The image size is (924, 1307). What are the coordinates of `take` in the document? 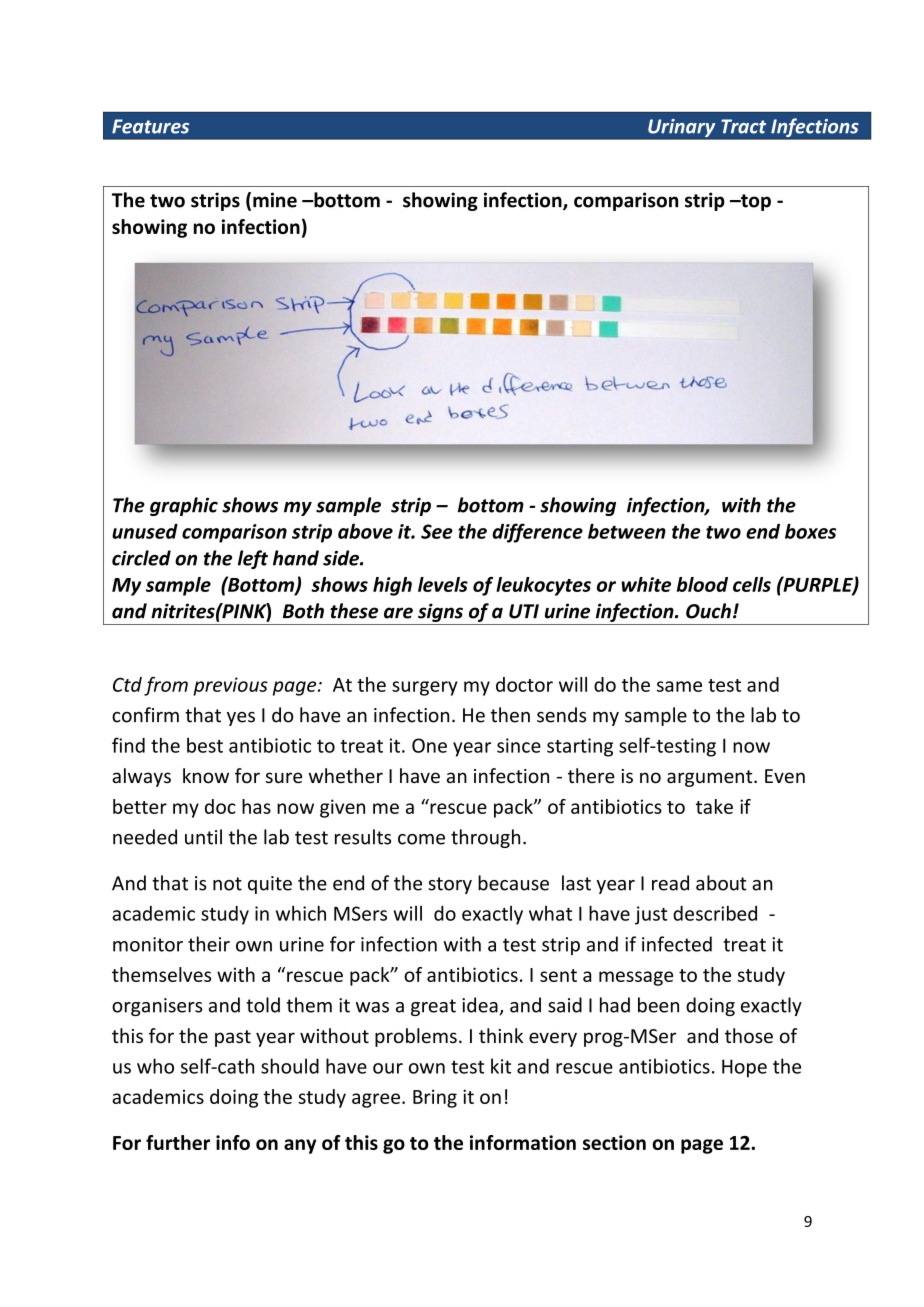 It's located at (714, 806).
